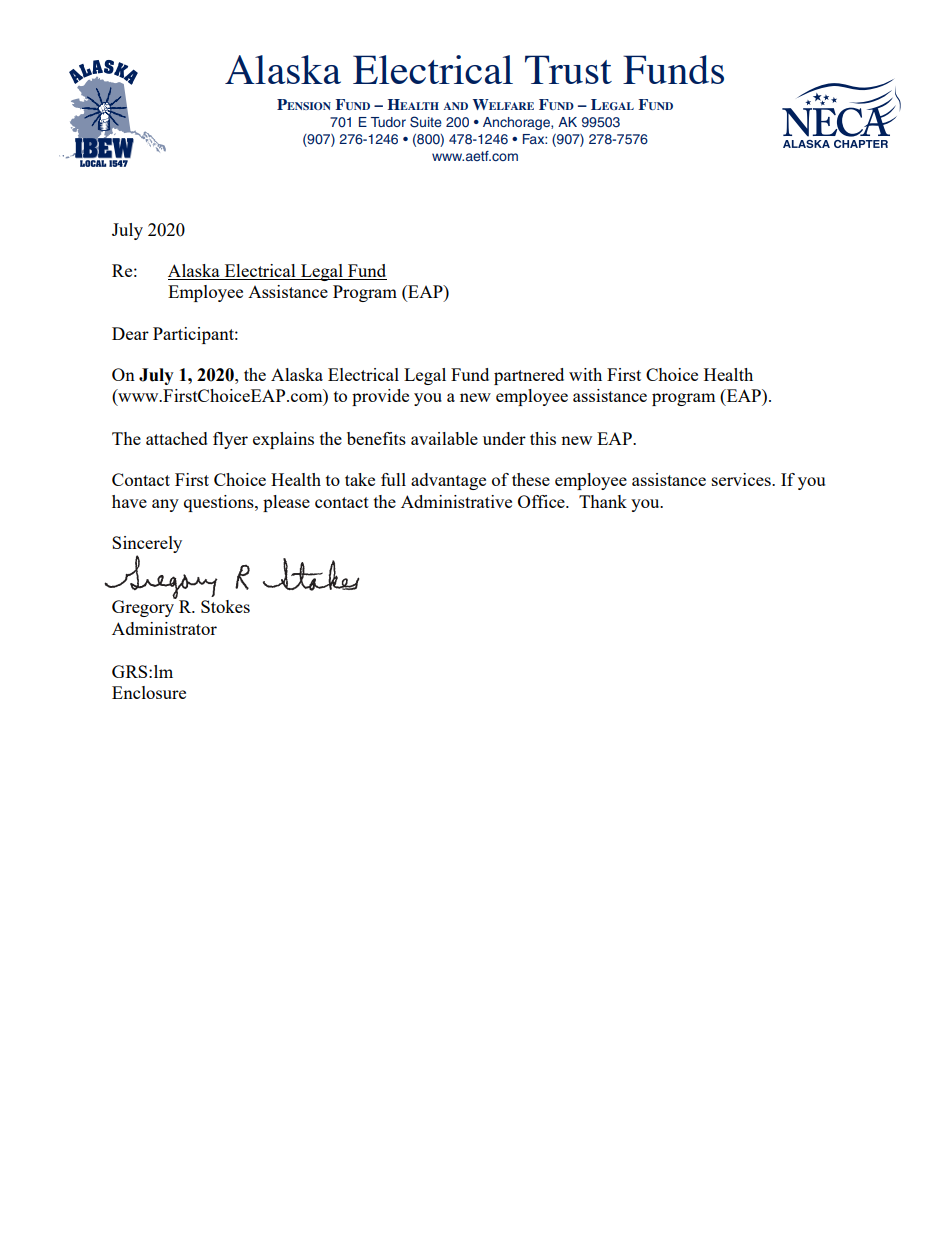  I want to click on questions, so click(220, 503).
